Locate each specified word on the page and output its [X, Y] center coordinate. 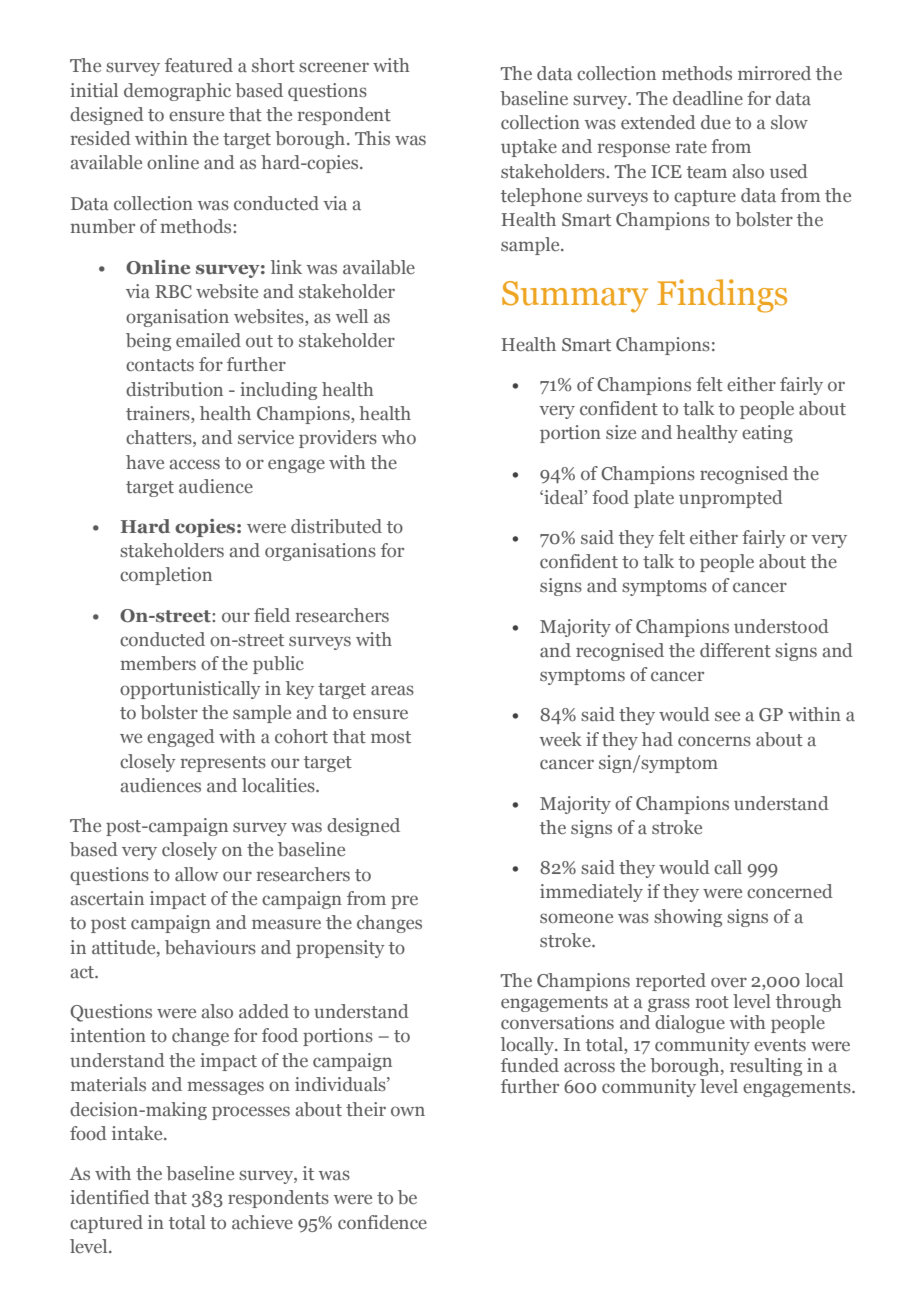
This [372, 138]
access [194, 464]
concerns [714, 741]
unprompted [731, 499]
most [391, 737]
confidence [382, 1222]
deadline [708, 98]
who [398, 437]
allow [196, 874]
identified [110, 1197]
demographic [177, 92]
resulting [766, 1067]
